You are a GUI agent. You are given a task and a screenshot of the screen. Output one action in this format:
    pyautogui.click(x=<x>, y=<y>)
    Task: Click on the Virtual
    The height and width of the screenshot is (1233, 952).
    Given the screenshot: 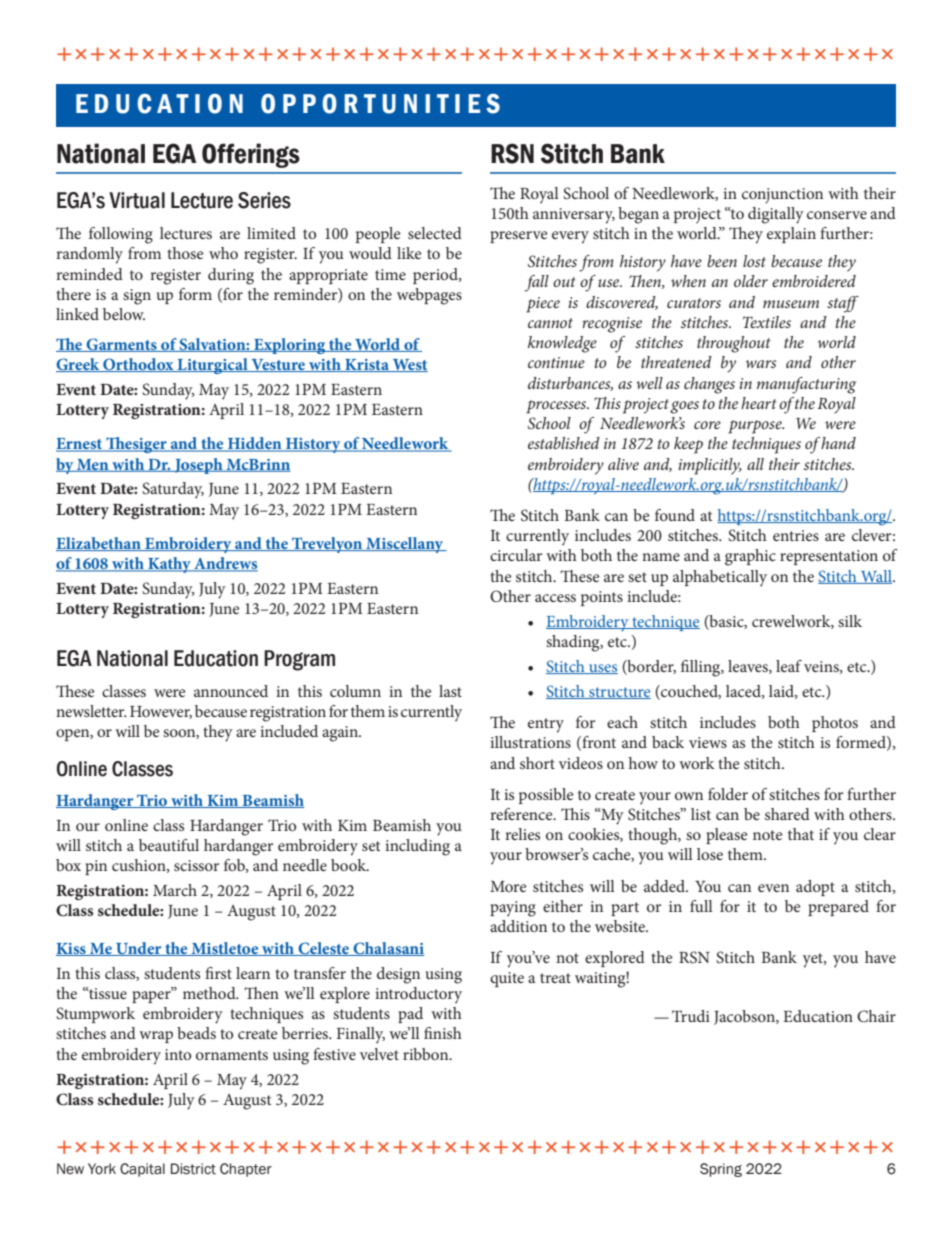 What is the action you would take?
    pyautogui.click(x=137, y=200)
